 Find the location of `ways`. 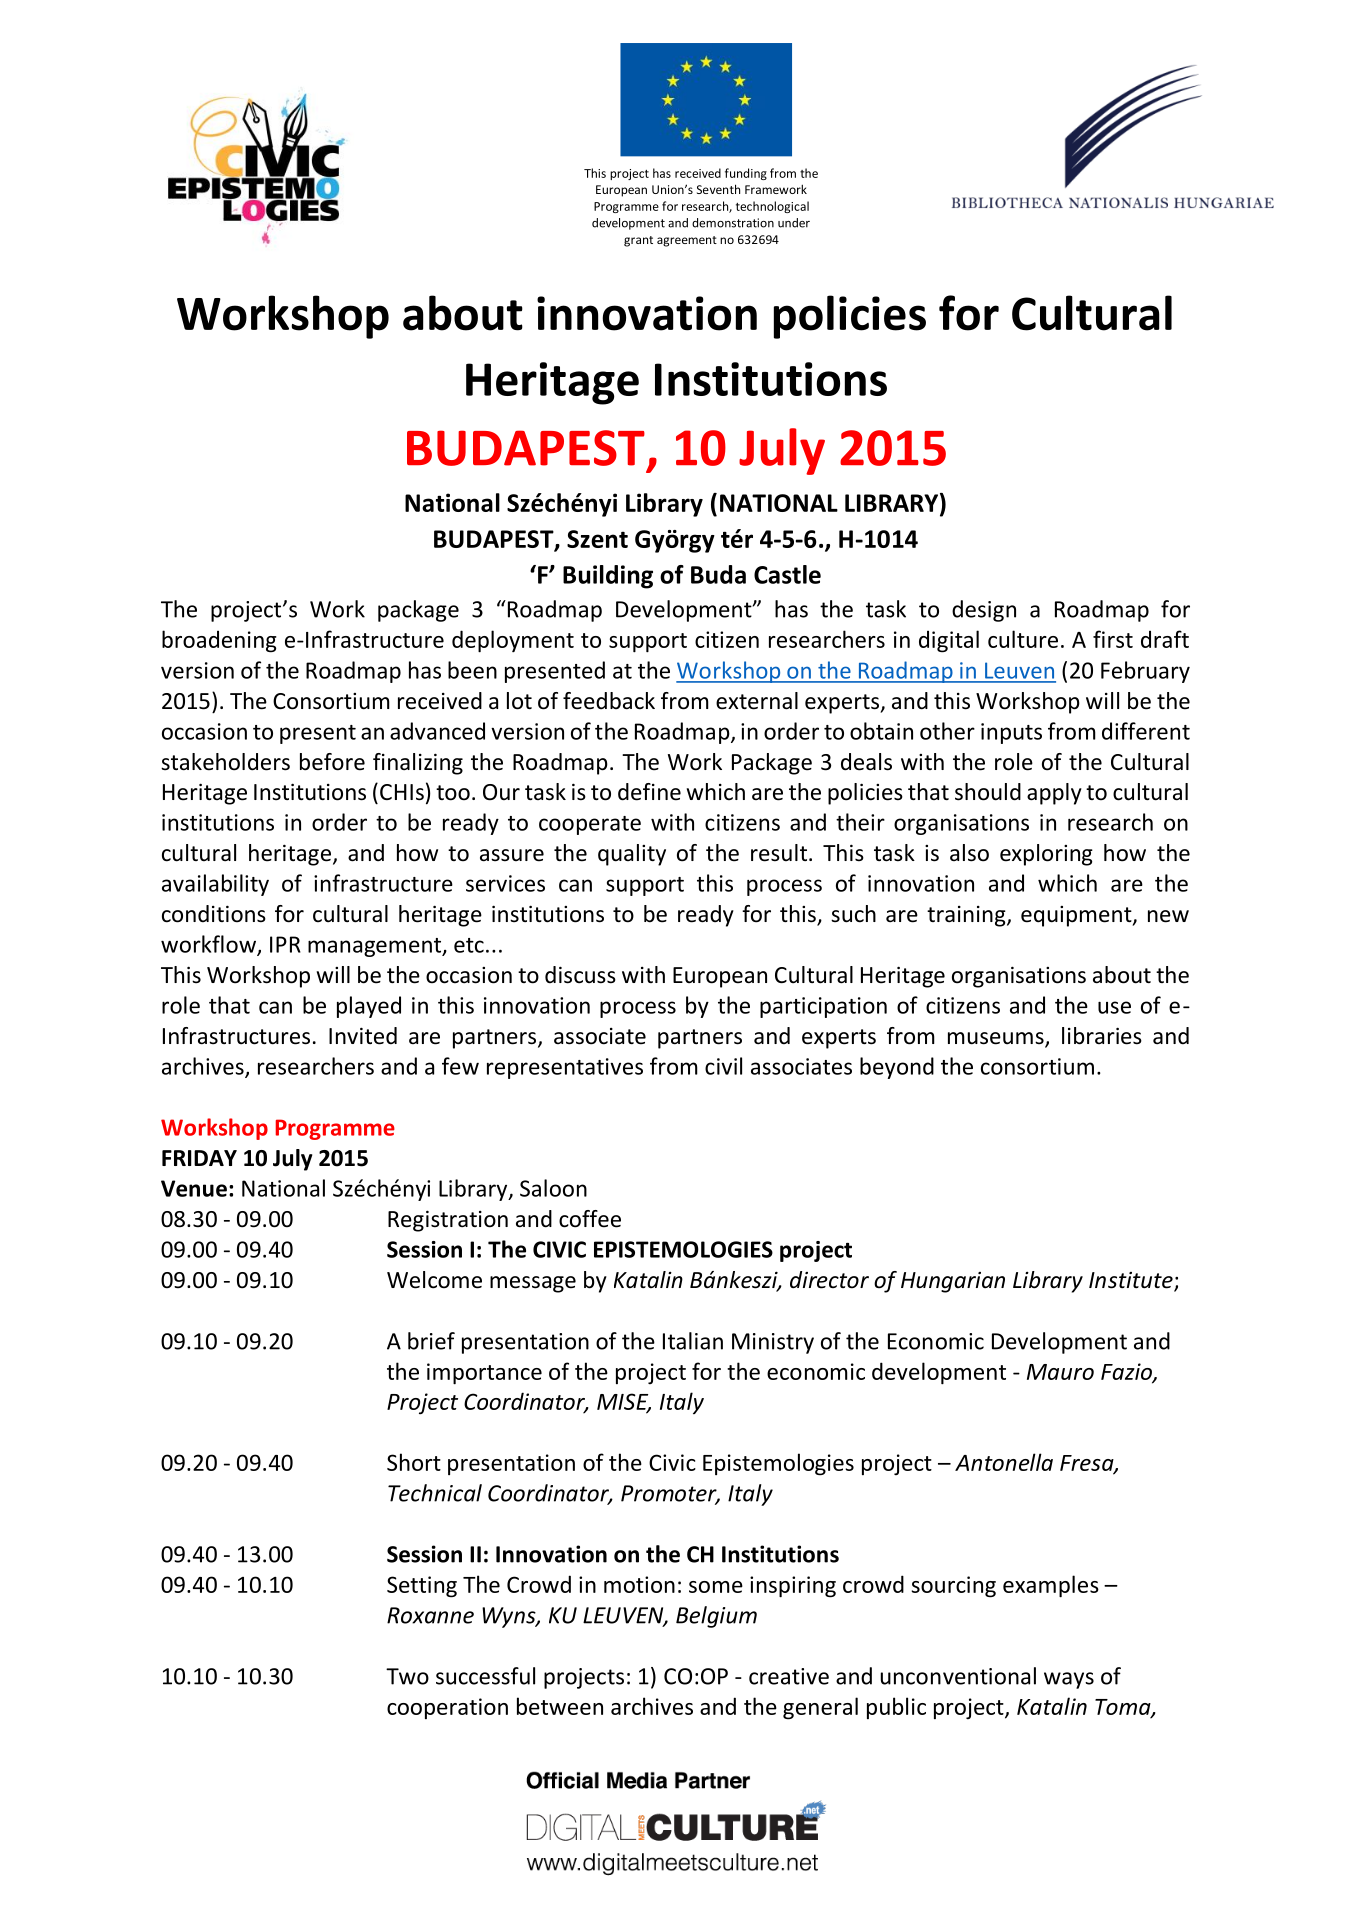

ways is located at coordinates (1069, 1680).
